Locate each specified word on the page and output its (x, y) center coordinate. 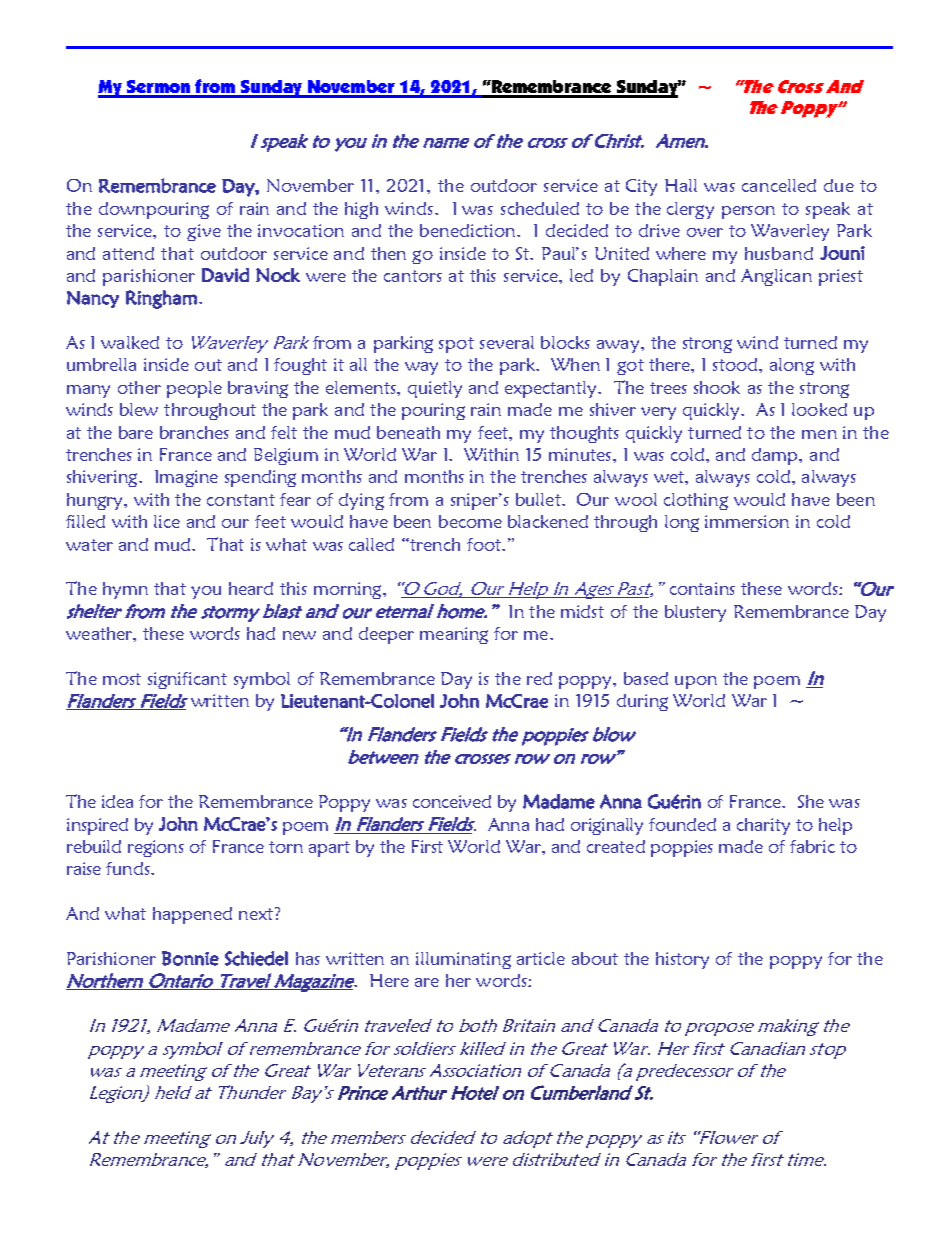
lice (167, 521)
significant (187, 680)
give (204, 232)
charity (763, 826)
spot (456, 345)
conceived (452, 801)
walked (130, 342)
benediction (469, 230)
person (748, 212)
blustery (695, 613)
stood (736, 364)
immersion (747, 521)
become (470, 521)
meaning (454, 635)
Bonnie (190, 958)
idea (117, 801)
